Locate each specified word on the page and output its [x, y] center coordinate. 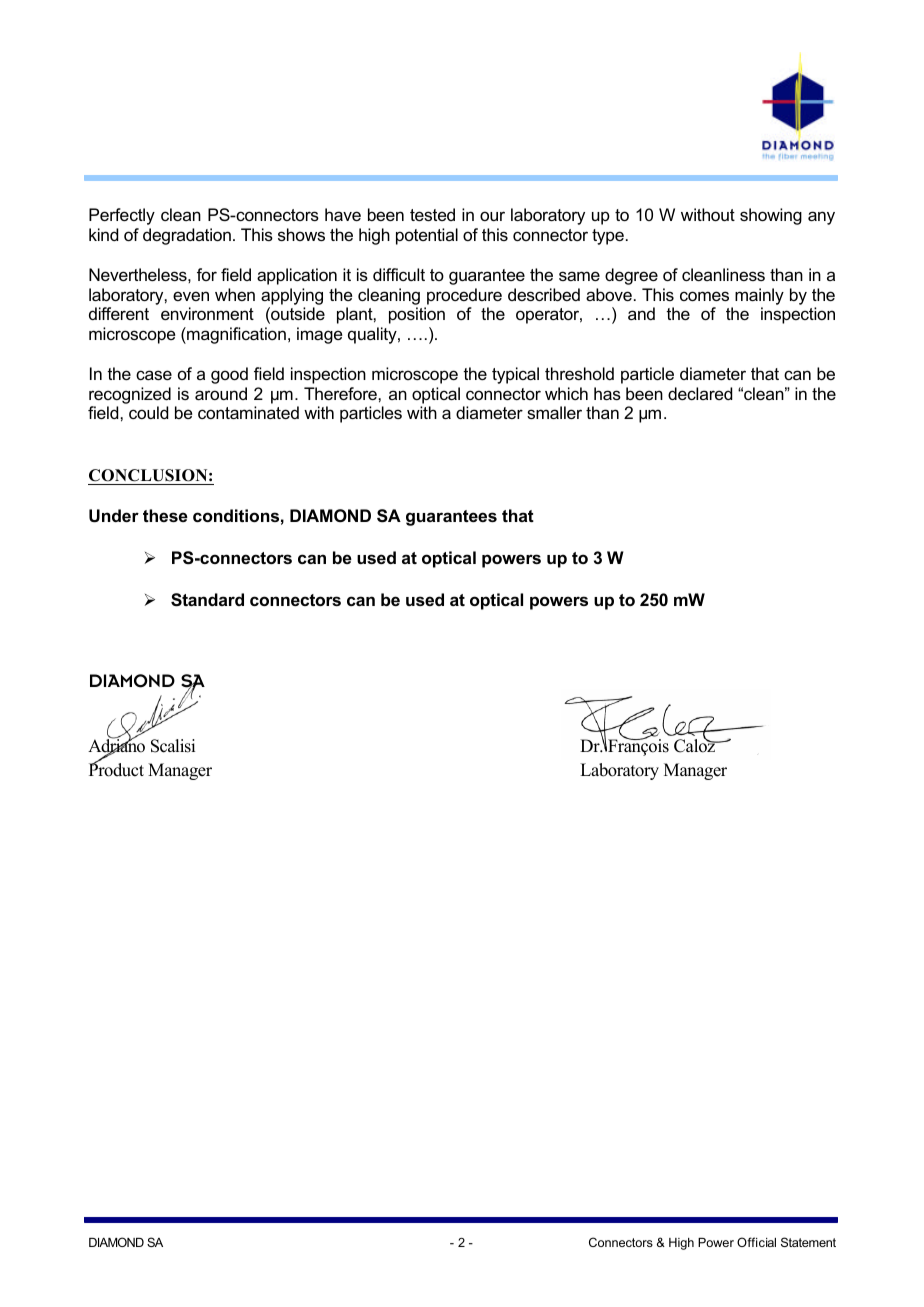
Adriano [116, 746]
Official [756, 1242]
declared [700, 393]
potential [427, 236]
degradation [187, 236]
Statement [808, 1242]
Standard [207, 600]
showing [771, 216]
